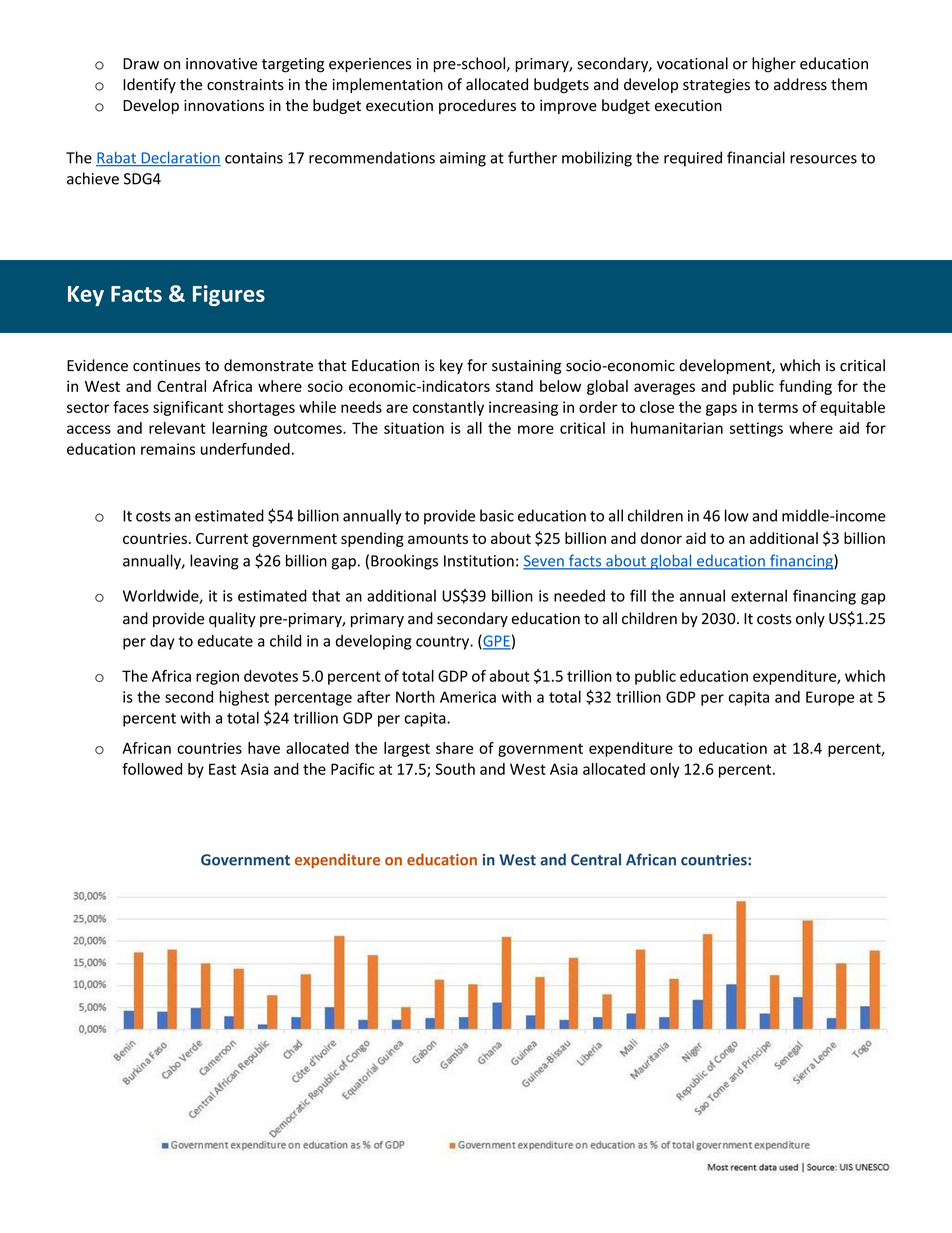 Image resolution: width=952 pixels, height=1233 pixels. Describe the element at coordinates (805, 387) in the screenshot. I see `funding` at that location.
